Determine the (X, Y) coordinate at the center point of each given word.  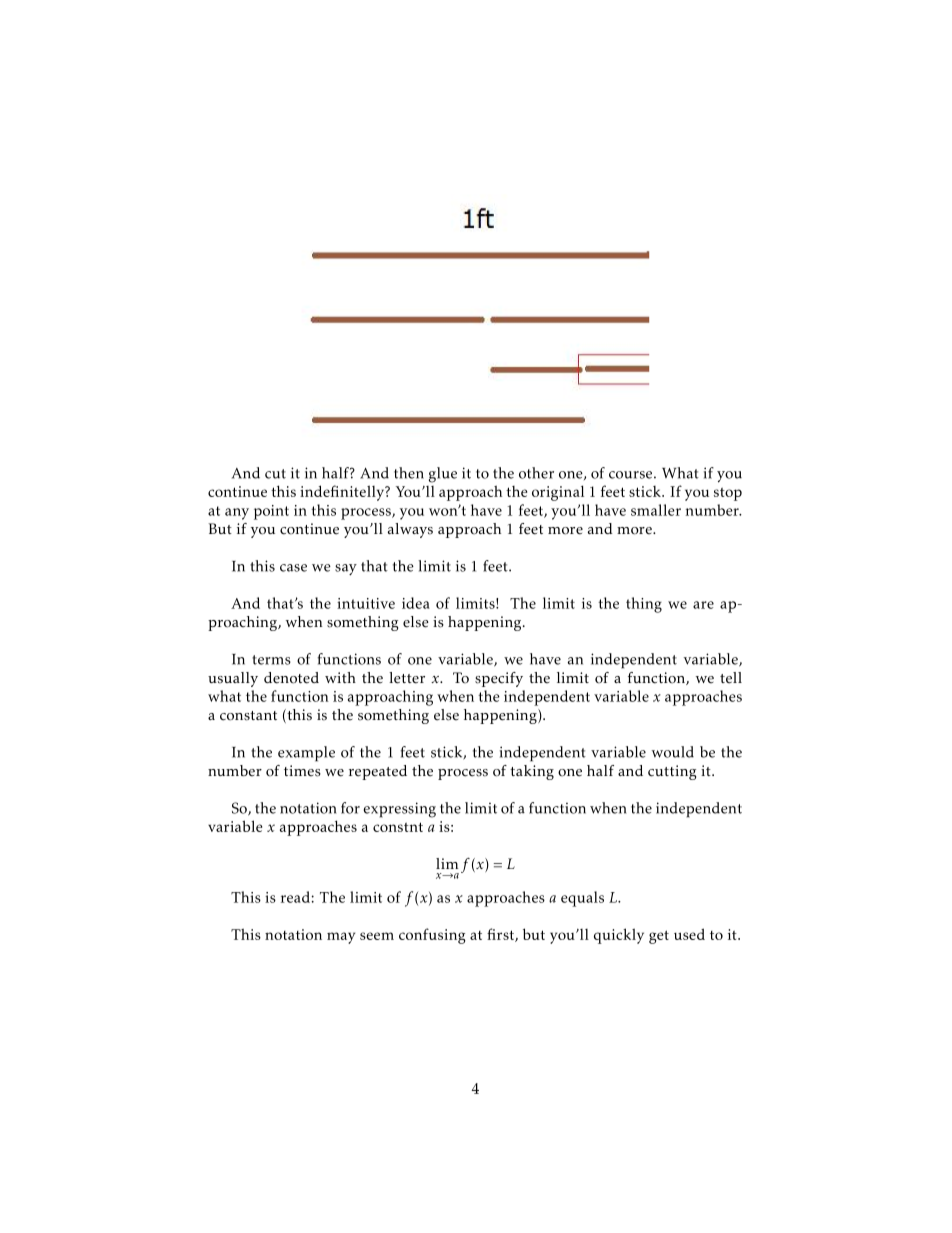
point (271, 512)
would (673, 752)
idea (416, 603)
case (293, 568)
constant (248, 716)
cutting (672, 772)
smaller (656, 510)
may (341, 938)
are (703, 605)
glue (443, 475)
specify (499, 679)
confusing (432, 936)
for (350, 808)
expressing (399, 810)
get (659, 937)
